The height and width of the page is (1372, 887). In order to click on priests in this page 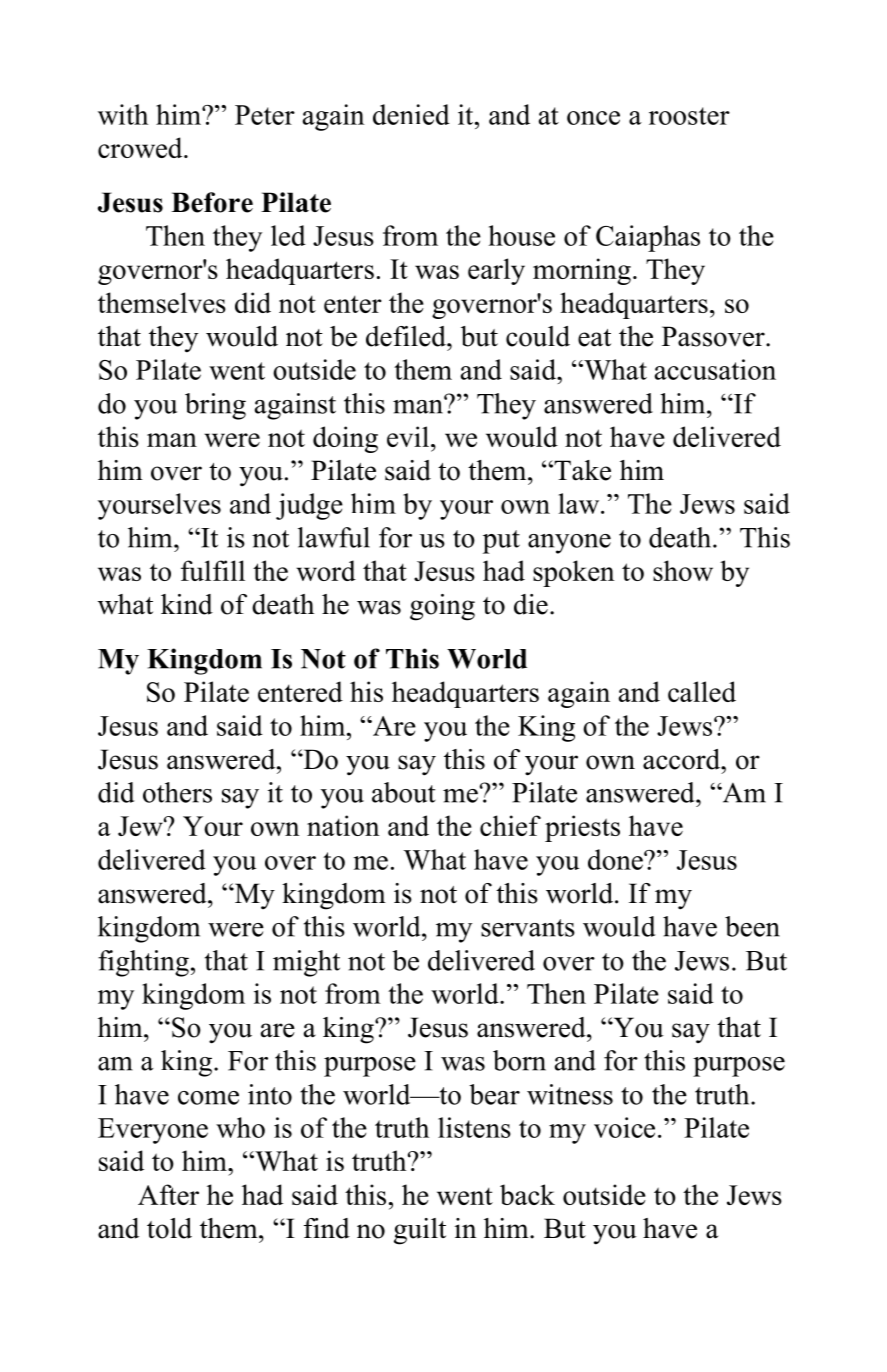, I will do `click(582, 828)`.
